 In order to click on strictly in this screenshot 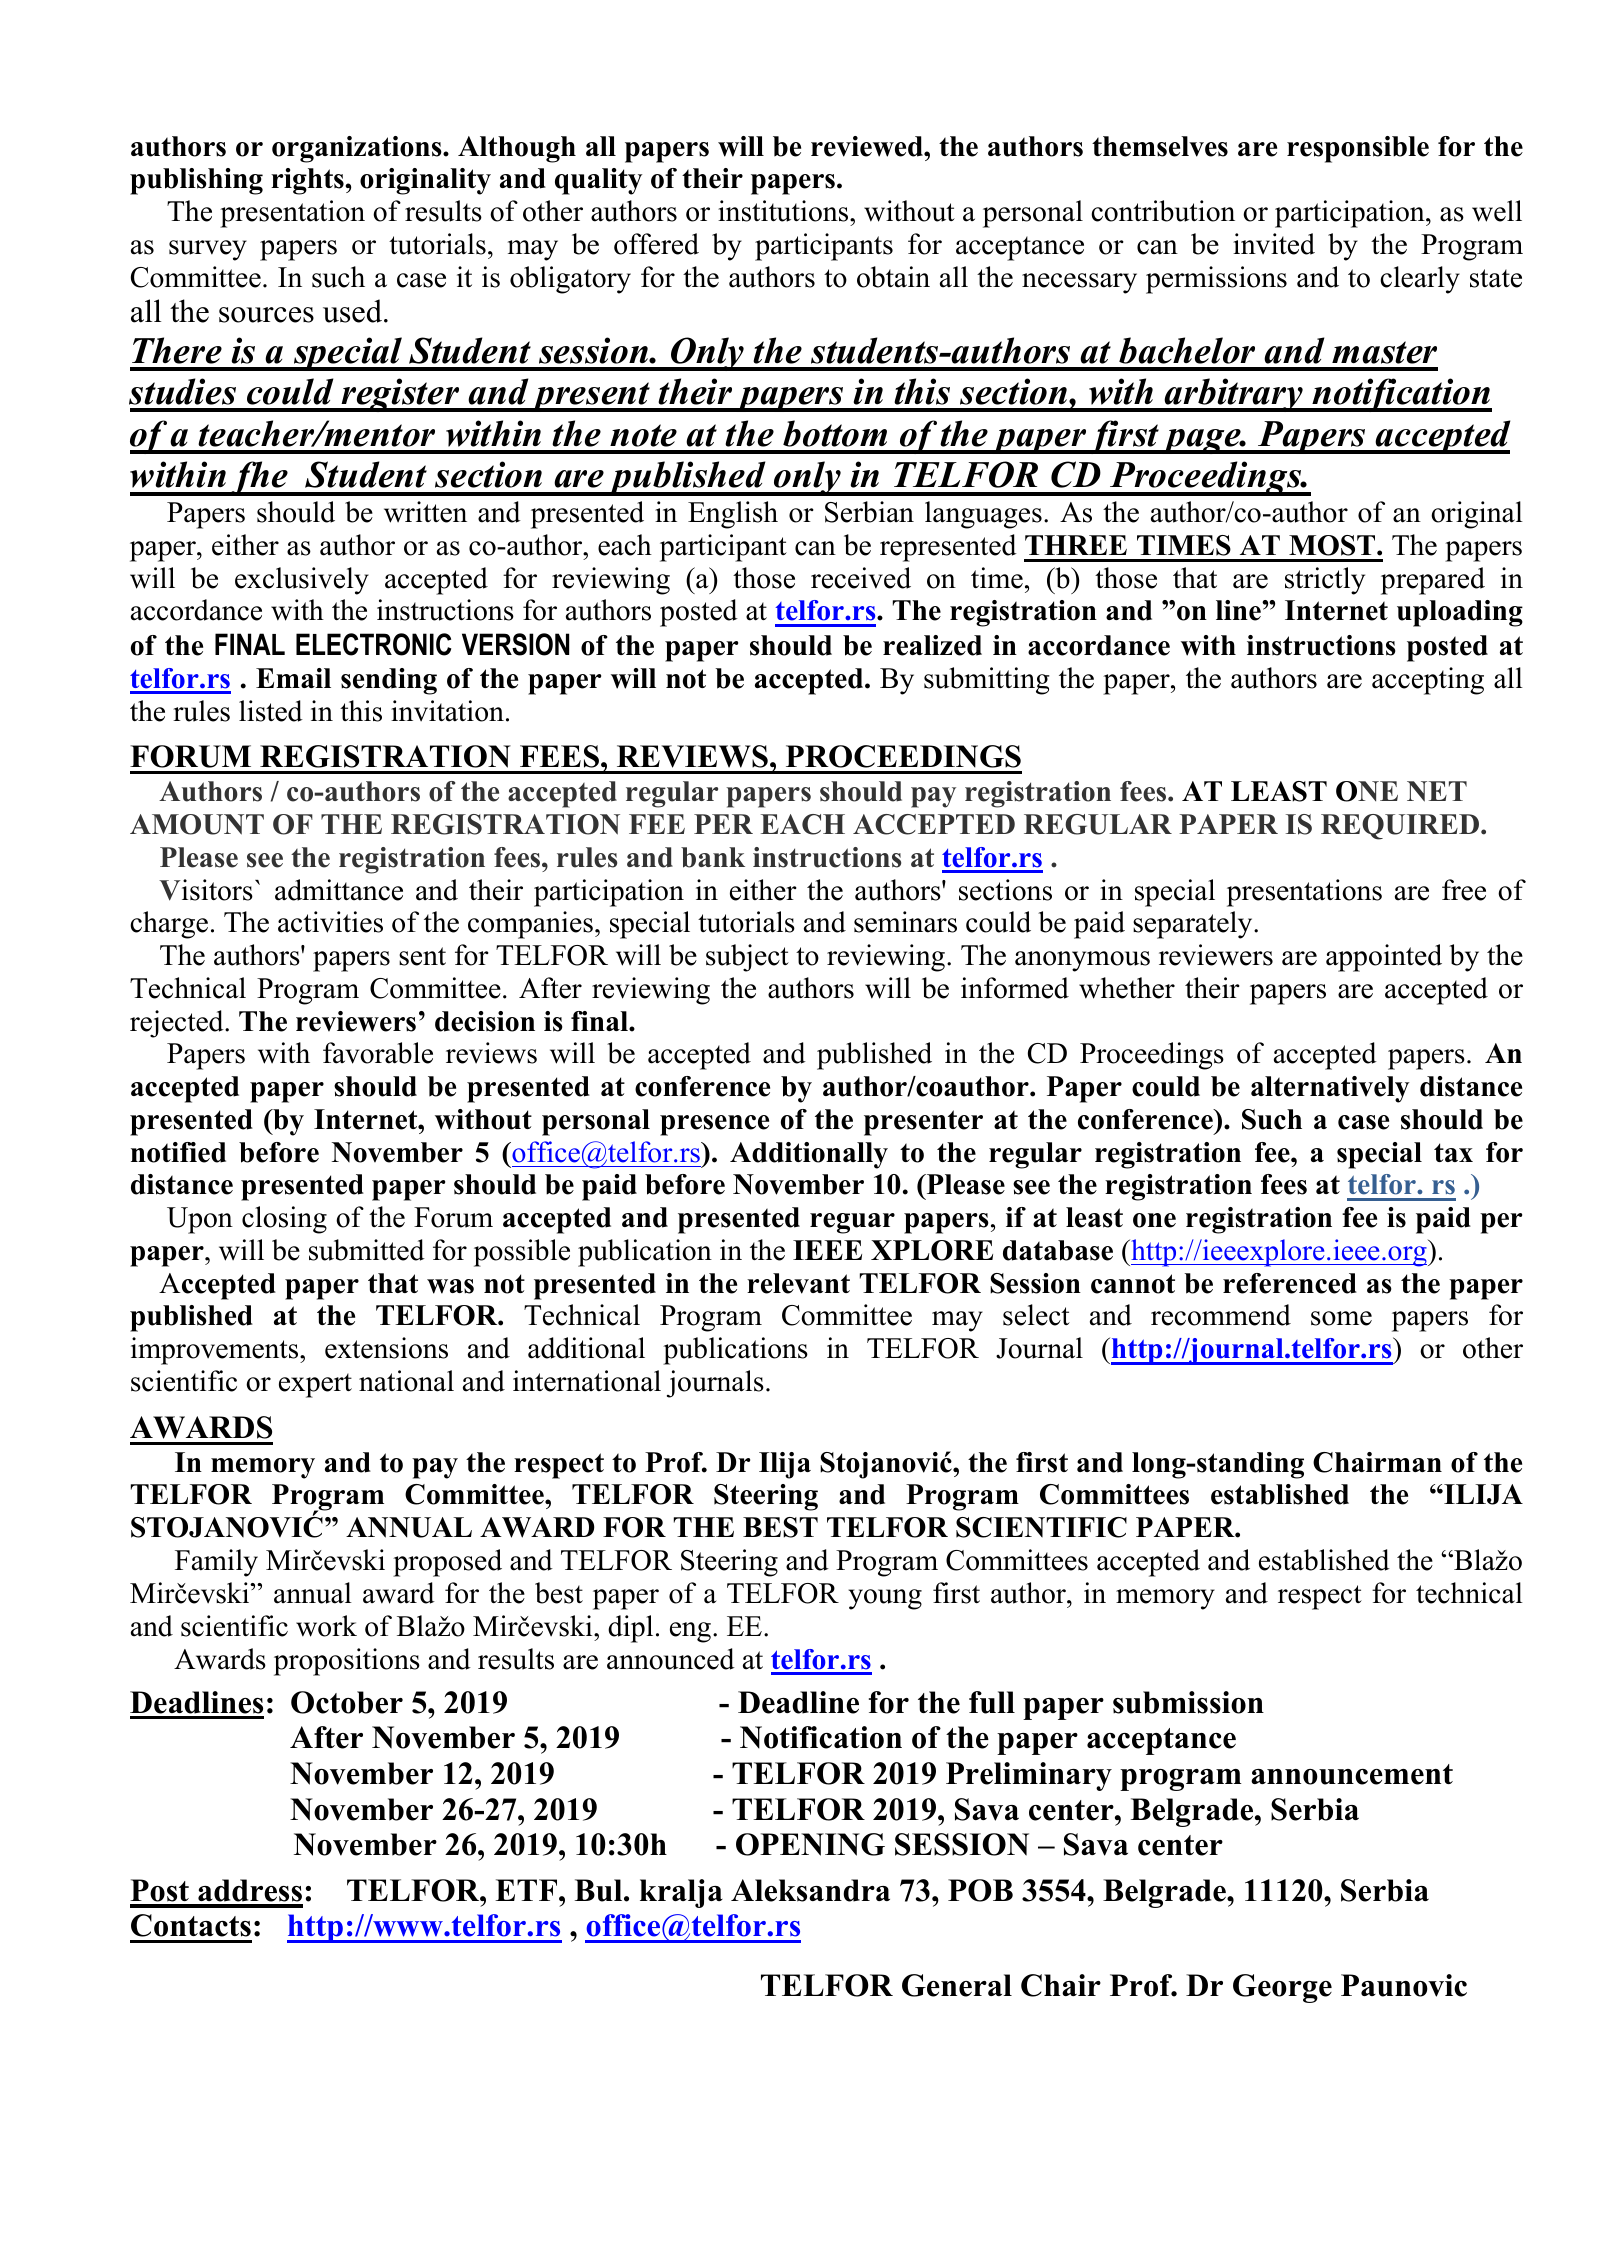, I will do `click(1325, 581)`.
